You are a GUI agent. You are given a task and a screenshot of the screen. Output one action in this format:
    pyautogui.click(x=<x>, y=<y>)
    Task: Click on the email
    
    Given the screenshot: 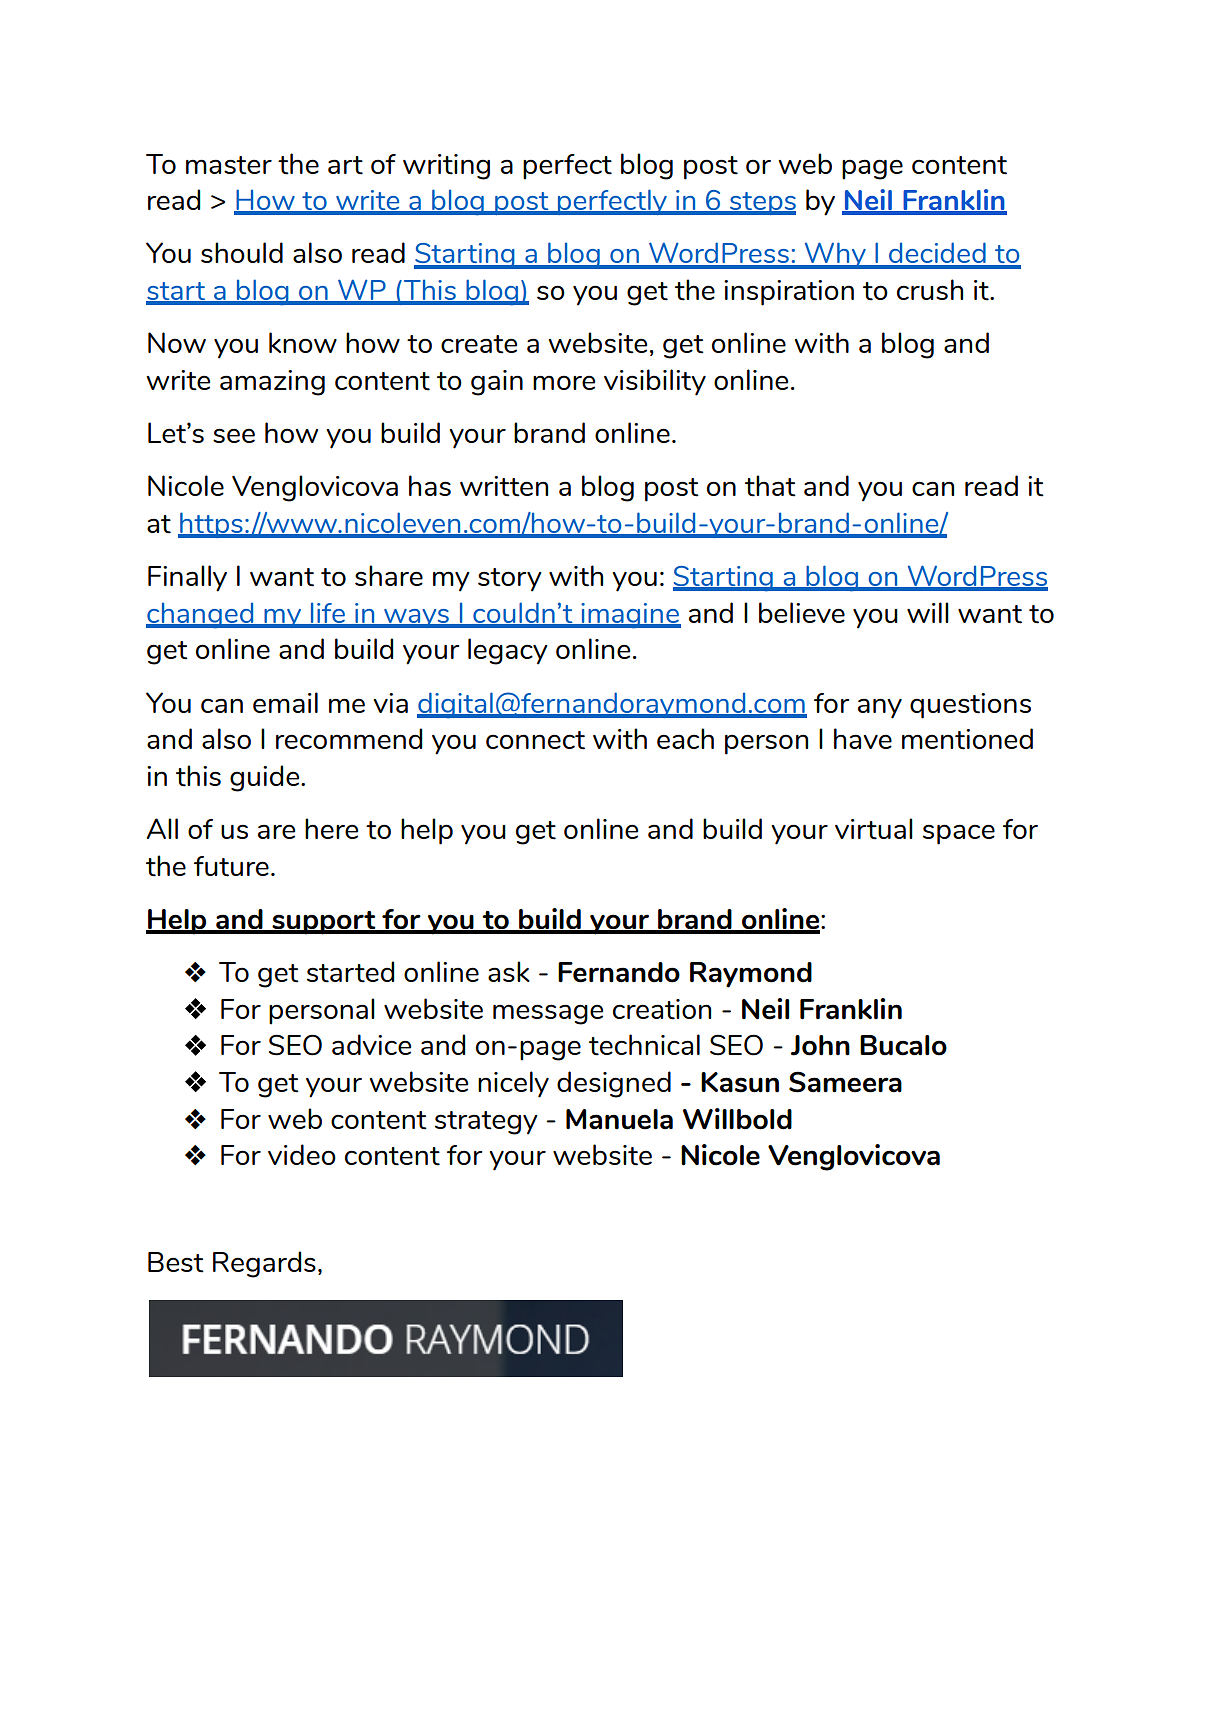 What is the action you would take?
    pyautogui.click(x=285, y=702)
